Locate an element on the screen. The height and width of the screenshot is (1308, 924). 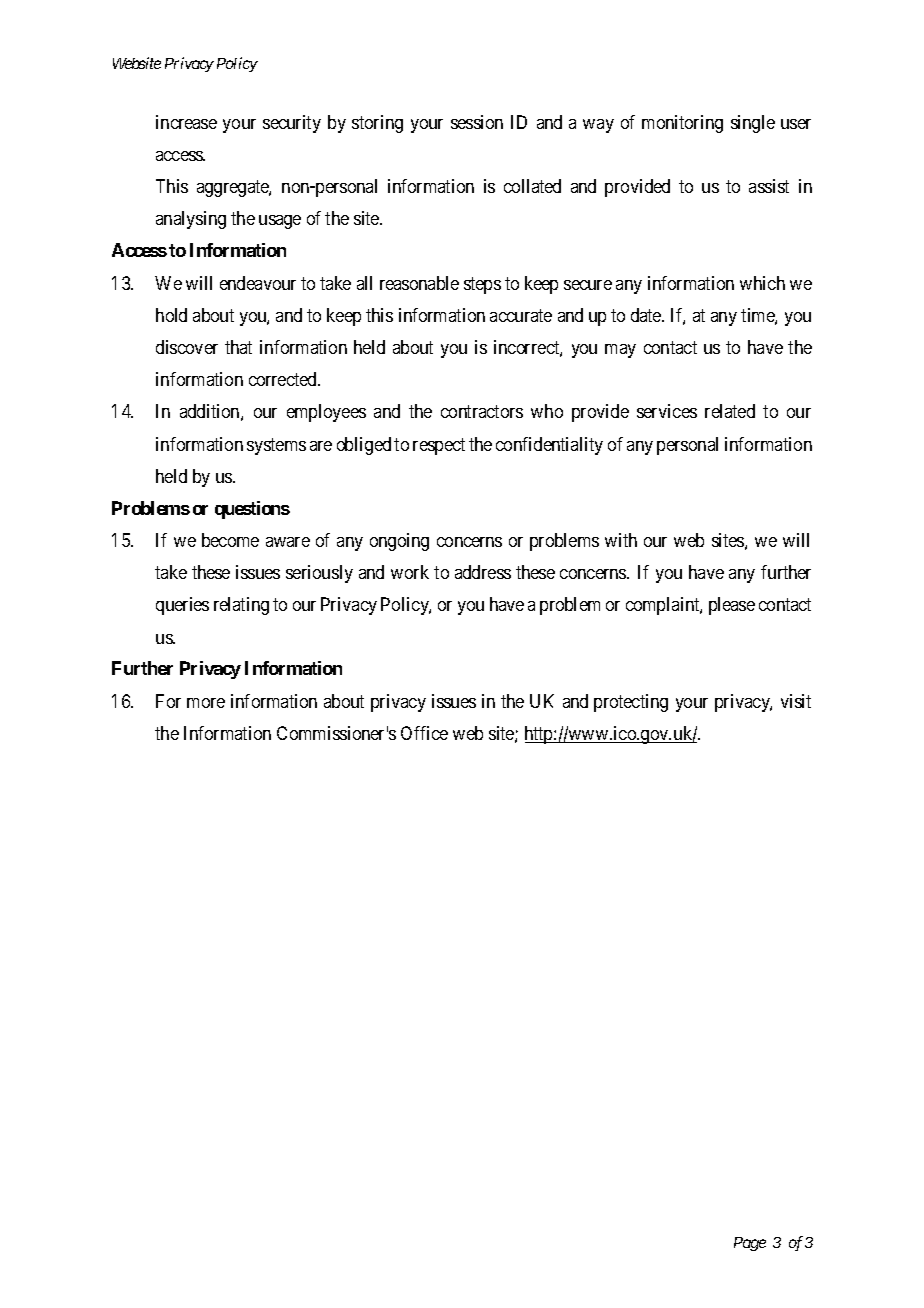
security is located at coordinates (292, 124).
